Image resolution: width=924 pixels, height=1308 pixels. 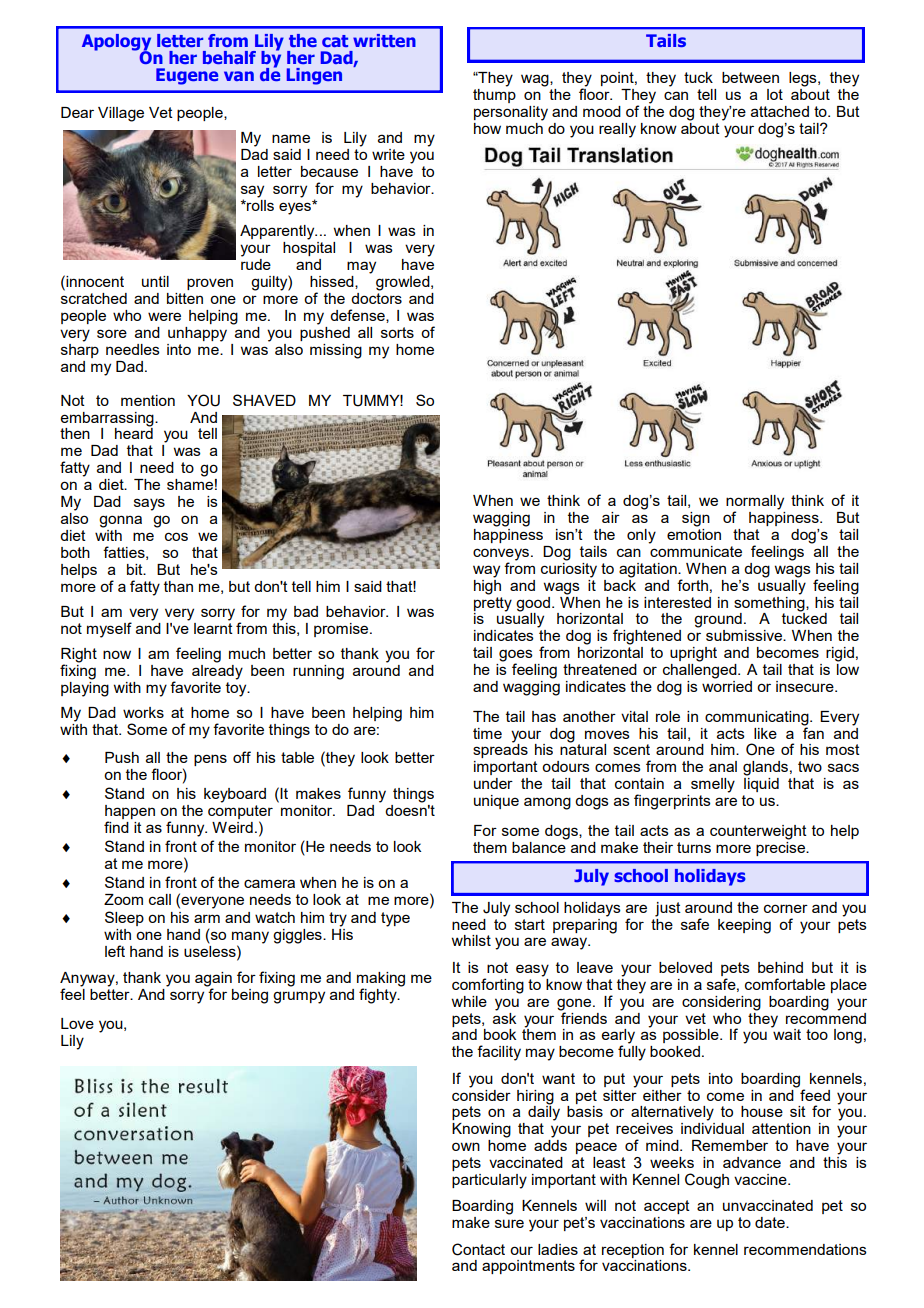 What do you see at coordinates (213, 627) in the screenshot?
I see `learnt` at bounding box center [213, 627].
